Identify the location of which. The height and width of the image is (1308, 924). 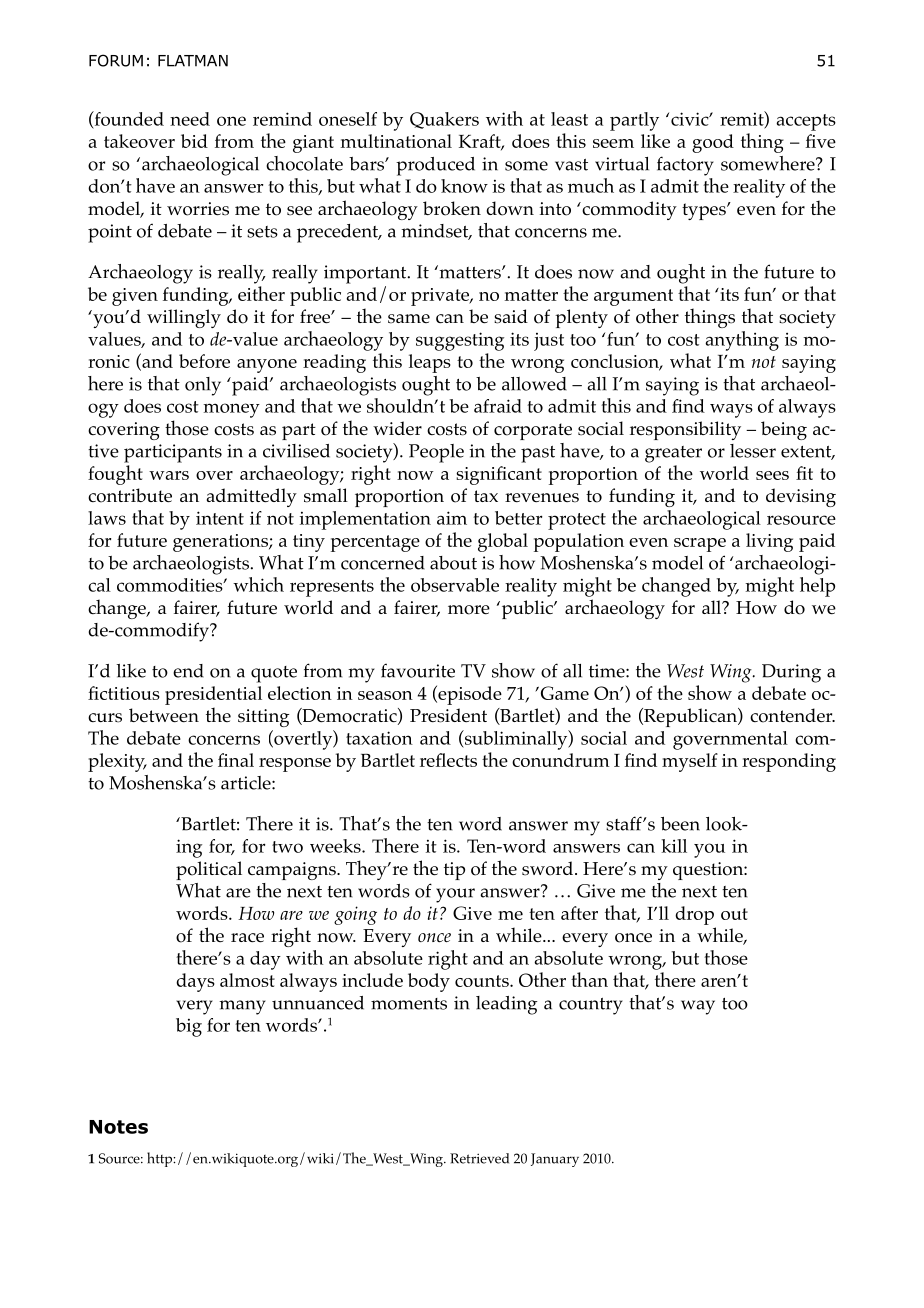
(258, 584).
